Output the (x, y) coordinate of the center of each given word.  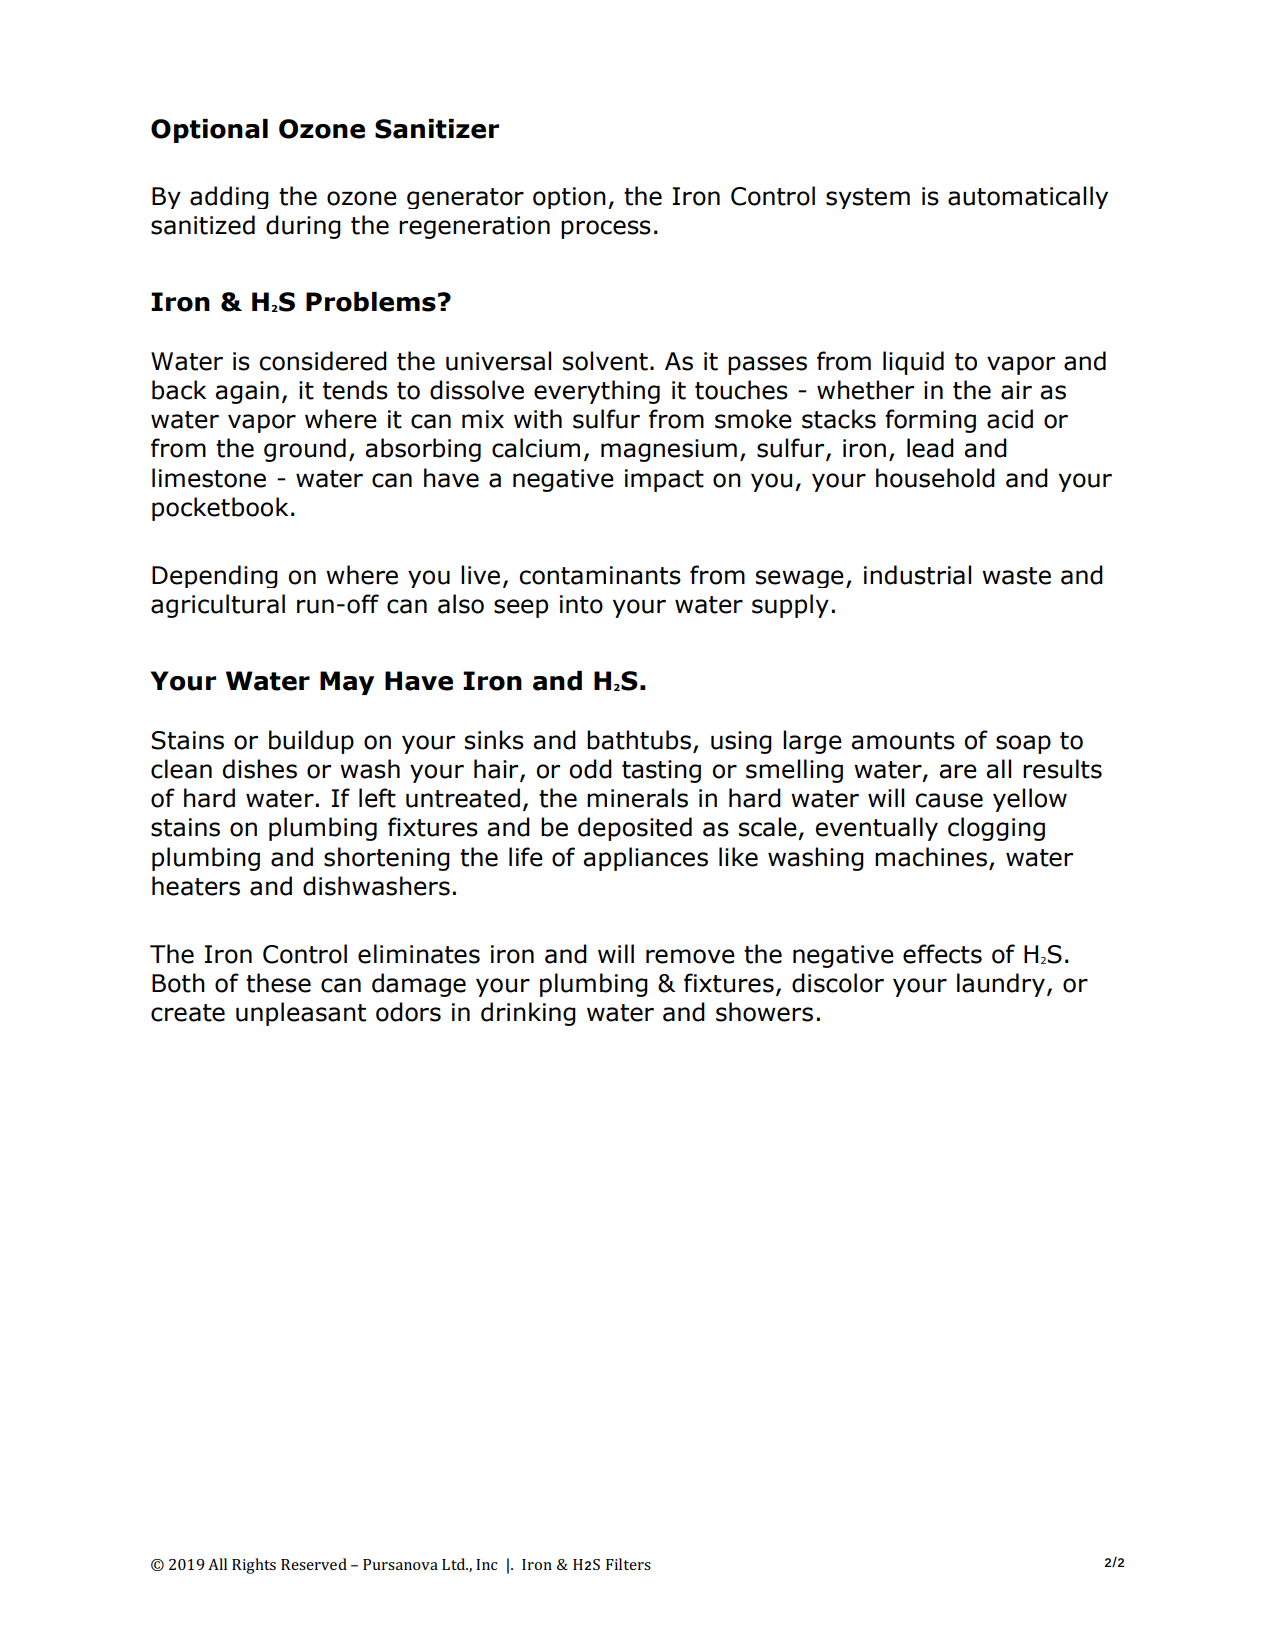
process (606, 229)
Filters (628, 1564)
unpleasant (301, 1014)
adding (229, 197)
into (581, 604)
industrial (917, 575)
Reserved (314, 1564)
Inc (487, 1564)
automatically (1028, 197)
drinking (528, 1014)
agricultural (218, 606)
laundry (1001, 985)
